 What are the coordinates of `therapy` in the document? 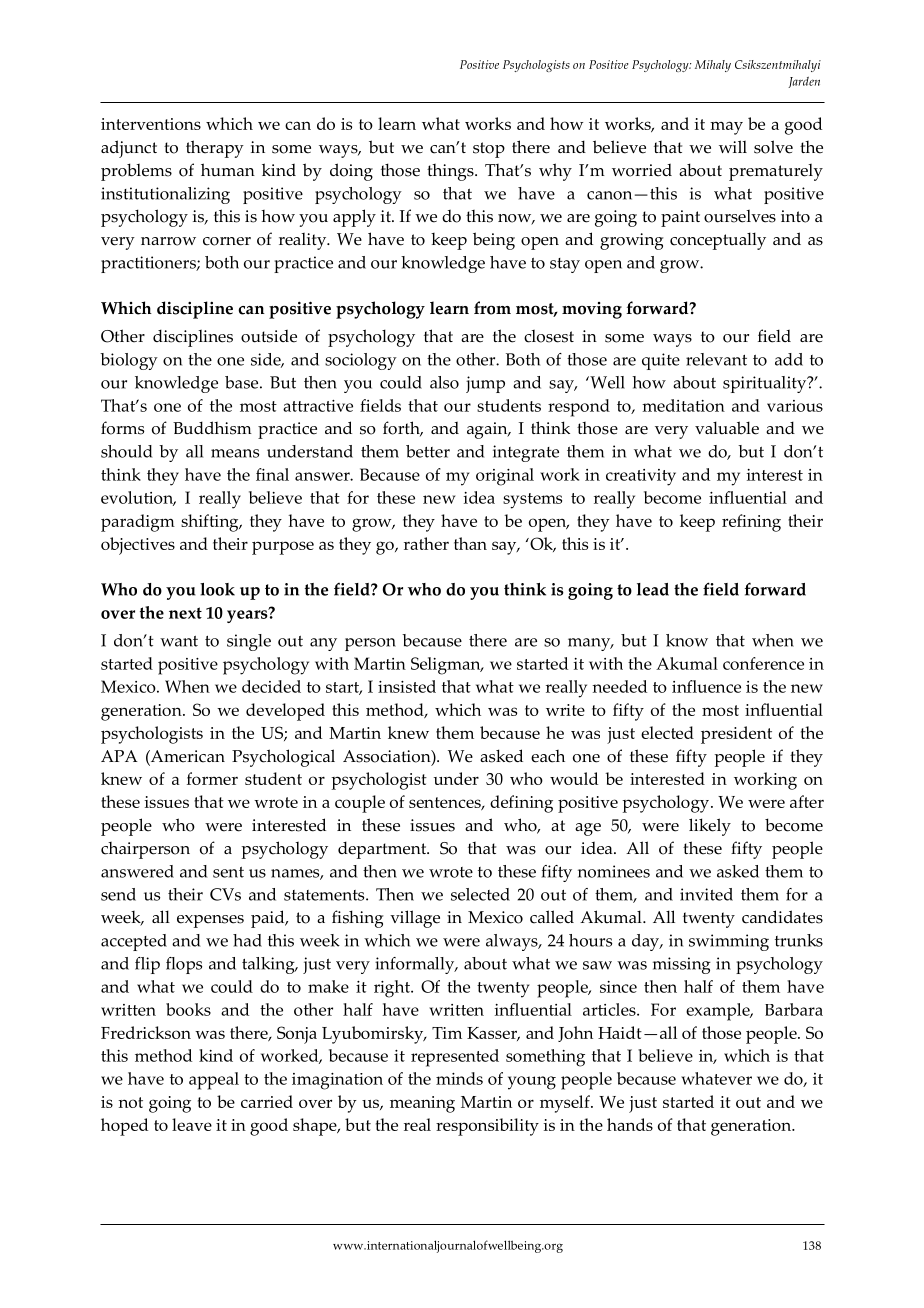 It's located at (215, 149).
